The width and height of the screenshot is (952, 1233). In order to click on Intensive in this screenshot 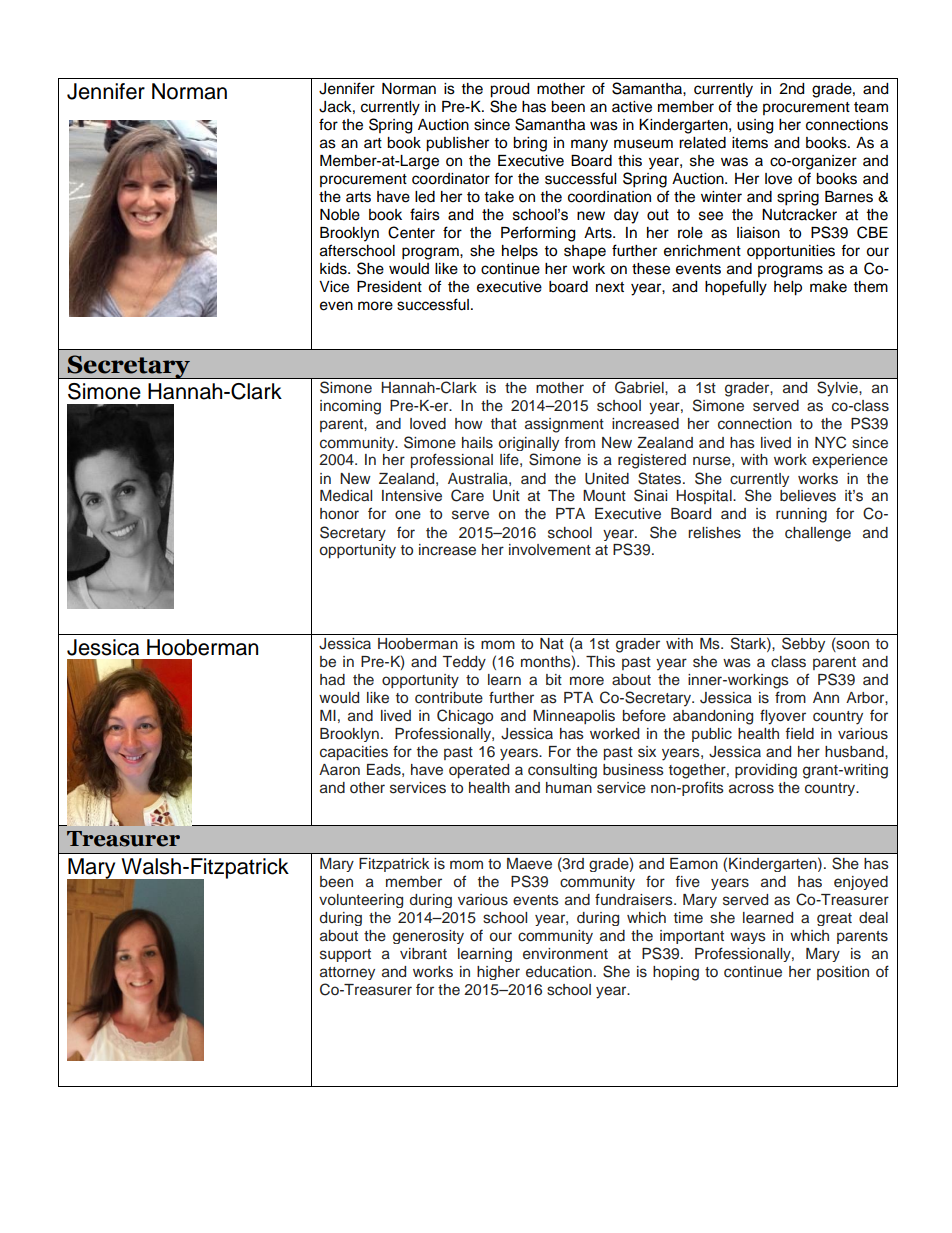, I will do `click(412, 496)`.
